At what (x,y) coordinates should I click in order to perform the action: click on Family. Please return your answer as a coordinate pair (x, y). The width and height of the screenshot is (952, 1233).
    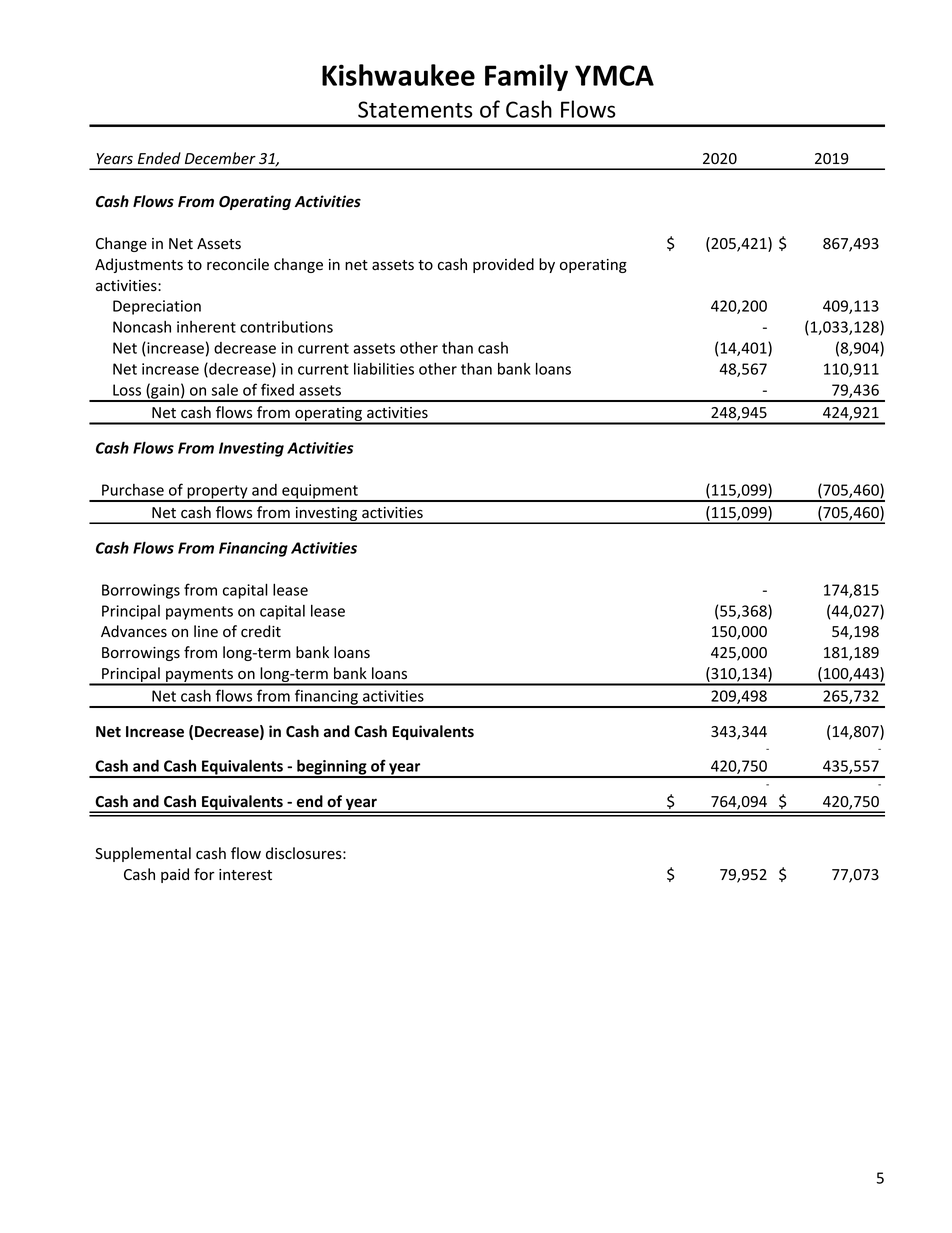
    Looking at the image, I should click on (526, 77).
